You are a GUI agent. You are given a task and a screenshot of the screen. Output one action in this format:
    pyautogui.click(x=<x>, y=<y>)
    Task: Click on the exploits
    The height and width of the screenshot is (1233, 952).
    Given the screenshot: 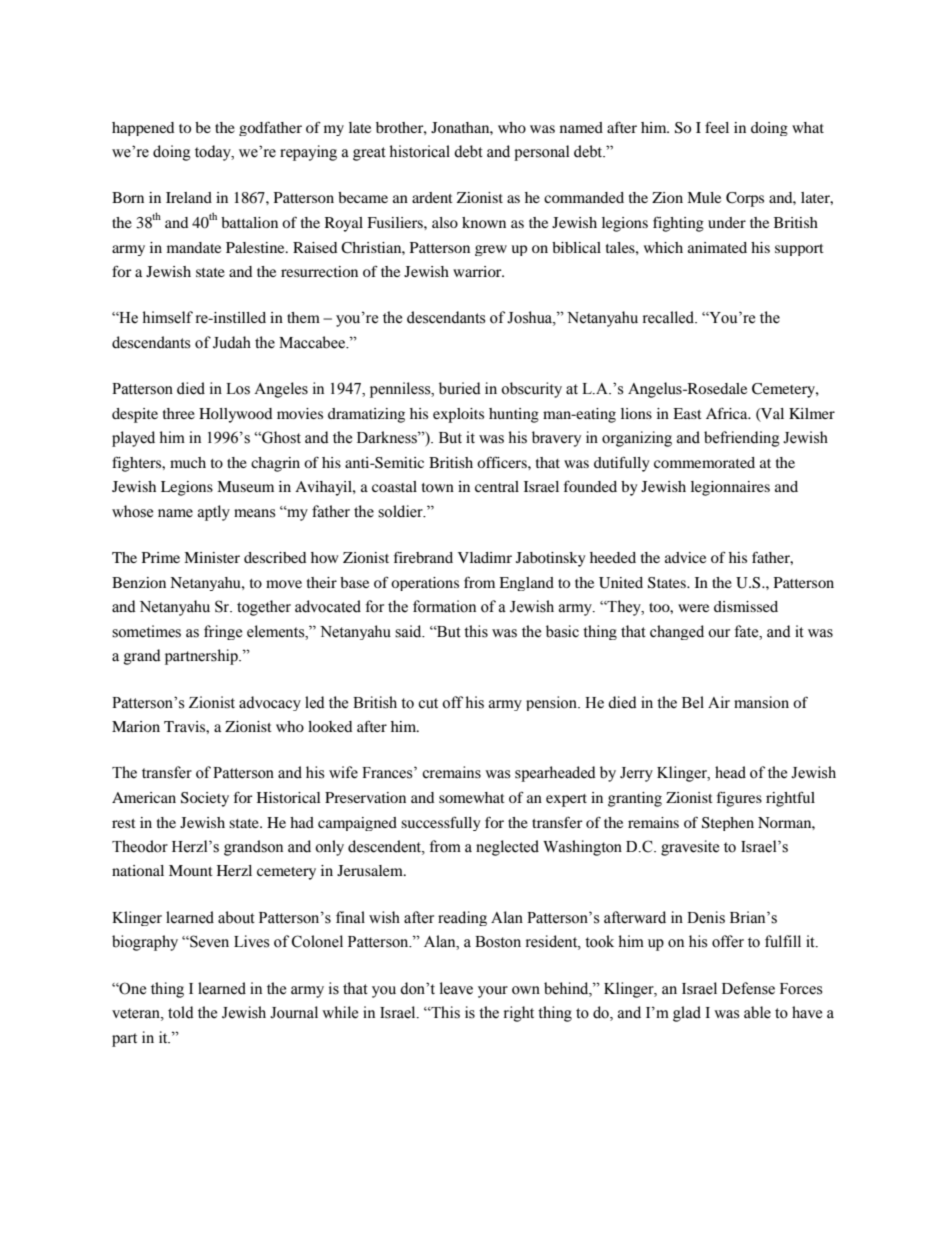 What is the action you would take?
    pyautogui.click(x=458, y=415)
